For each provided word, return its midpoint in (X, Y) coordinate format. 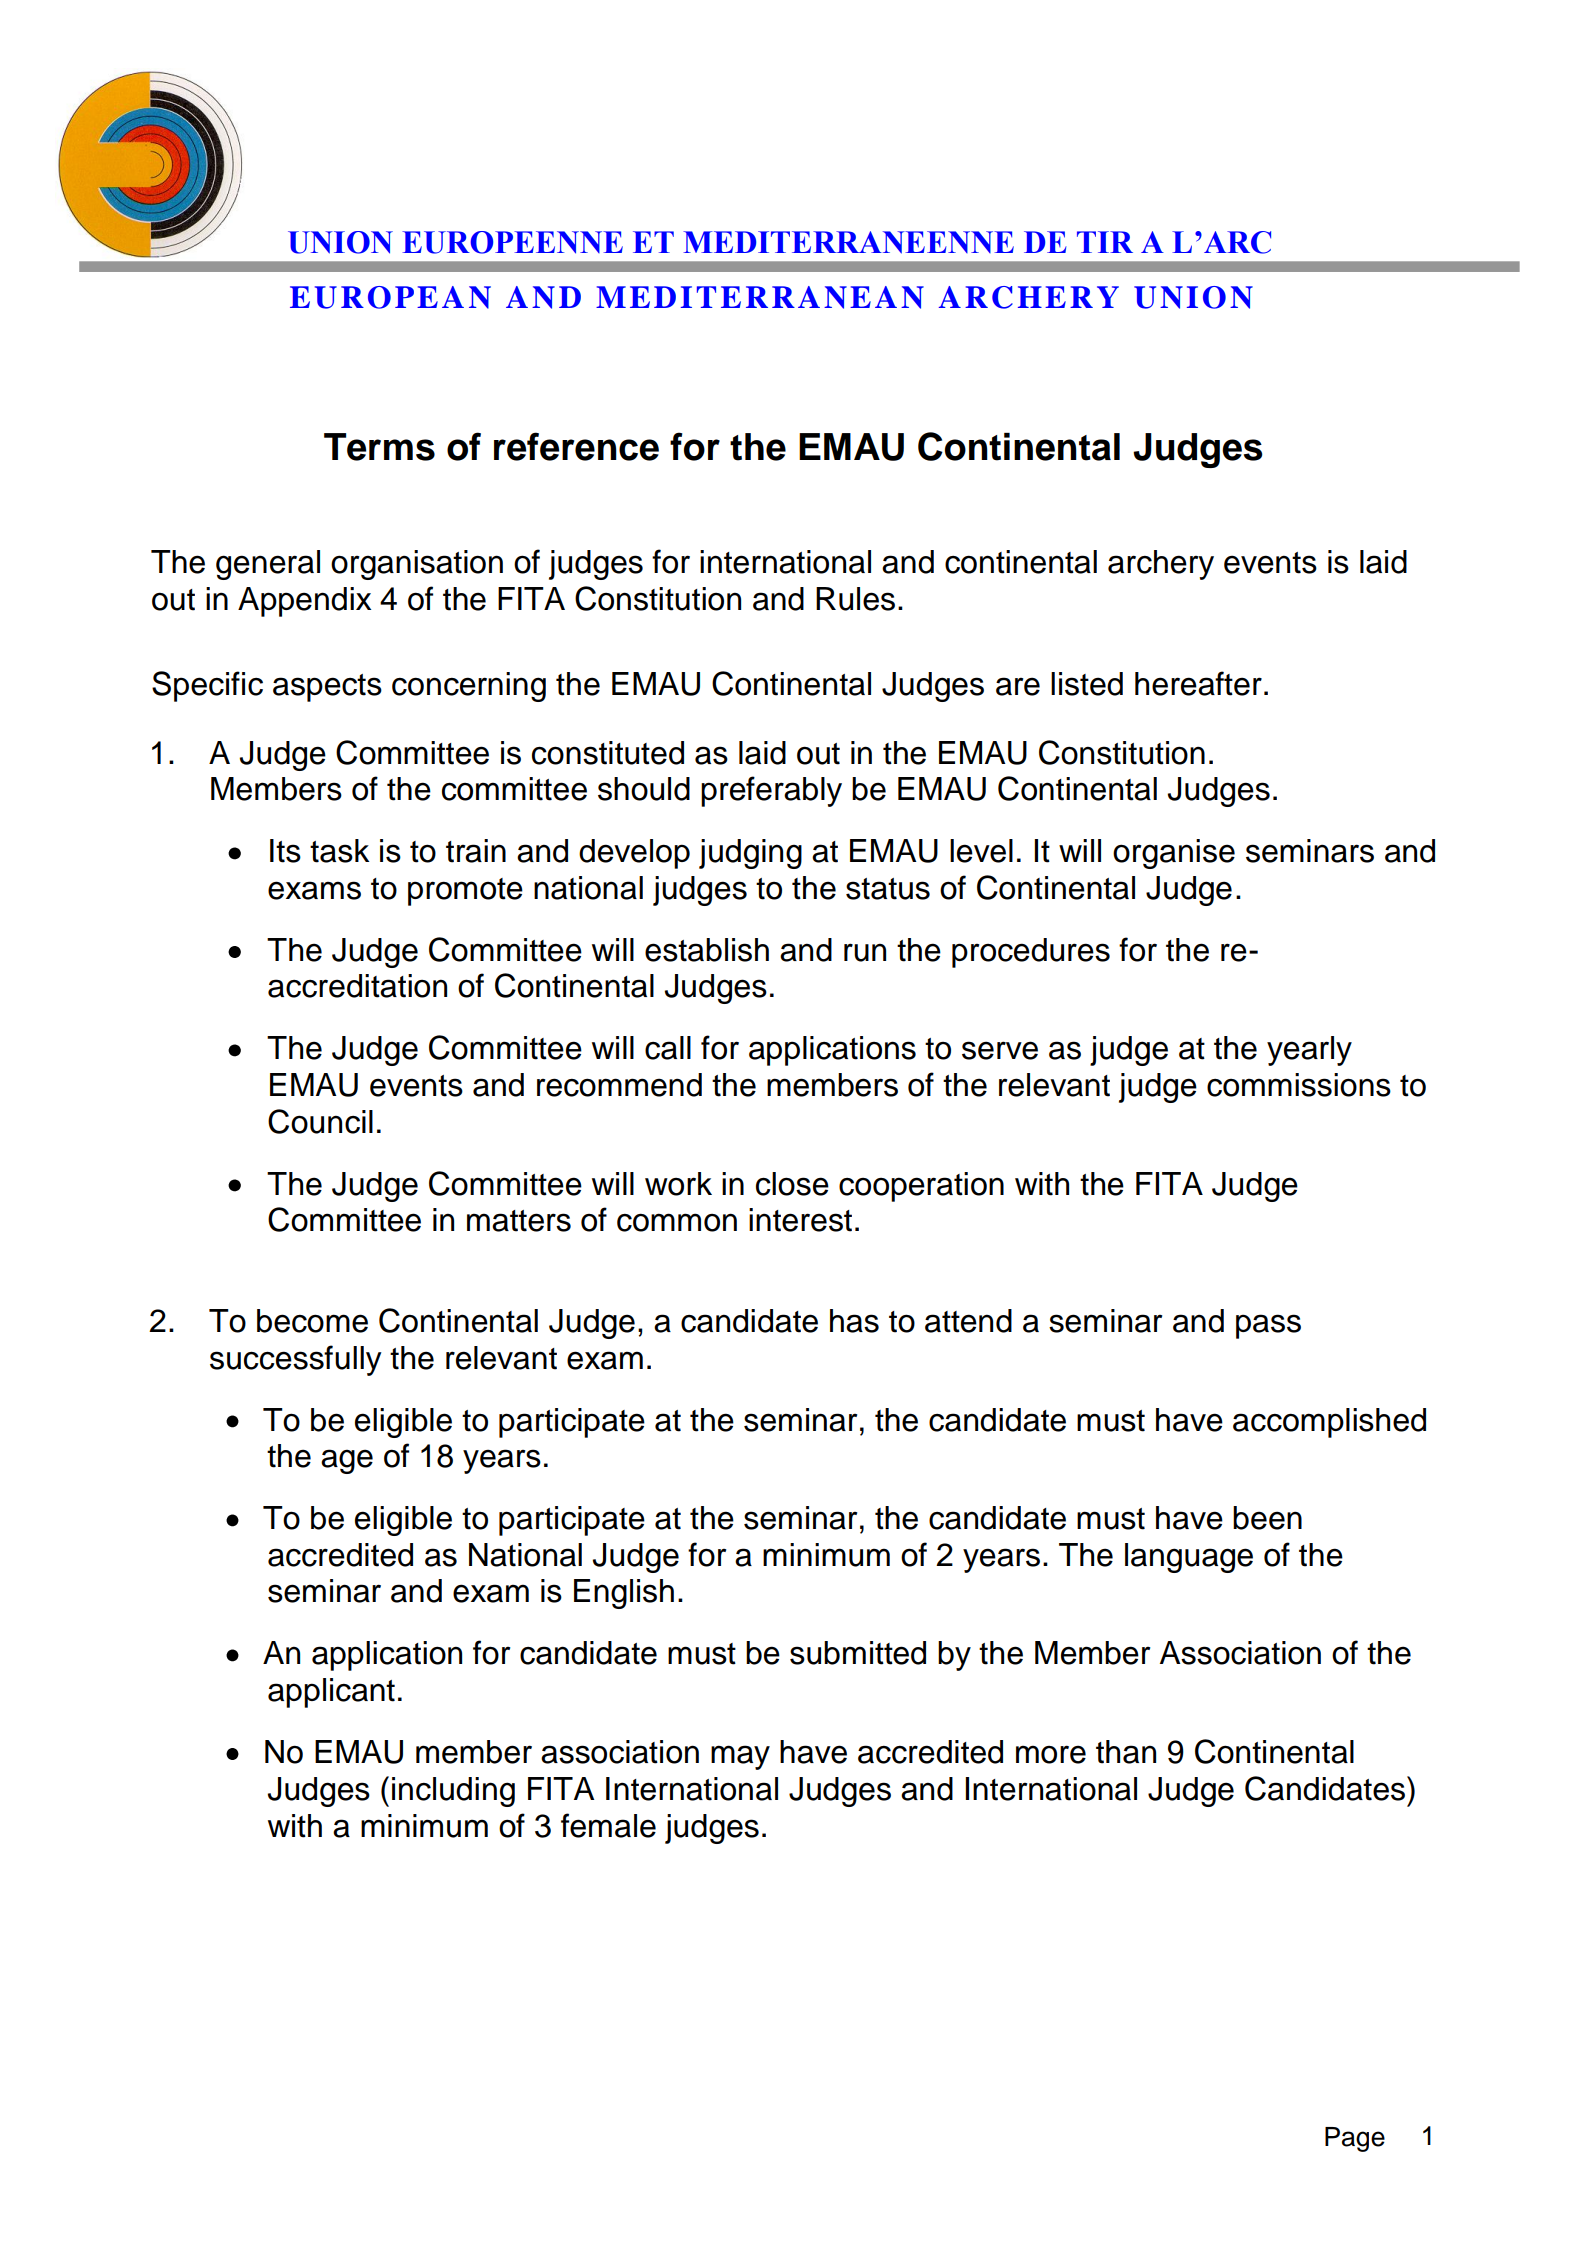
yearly (1309, 1051)
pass (1268, 1326)
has (854, 1321)
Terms (379, 447)
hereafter (1198, 683)
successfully (296, 1360)
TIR (1105, 242)
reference (576, 446)
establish (707, 950)
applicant (331, 1693)
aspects (327, 688)
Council (320, 1121)
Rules (855, 599)
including (453, 1792)
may (740, 1757)
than (1126, 1752)
